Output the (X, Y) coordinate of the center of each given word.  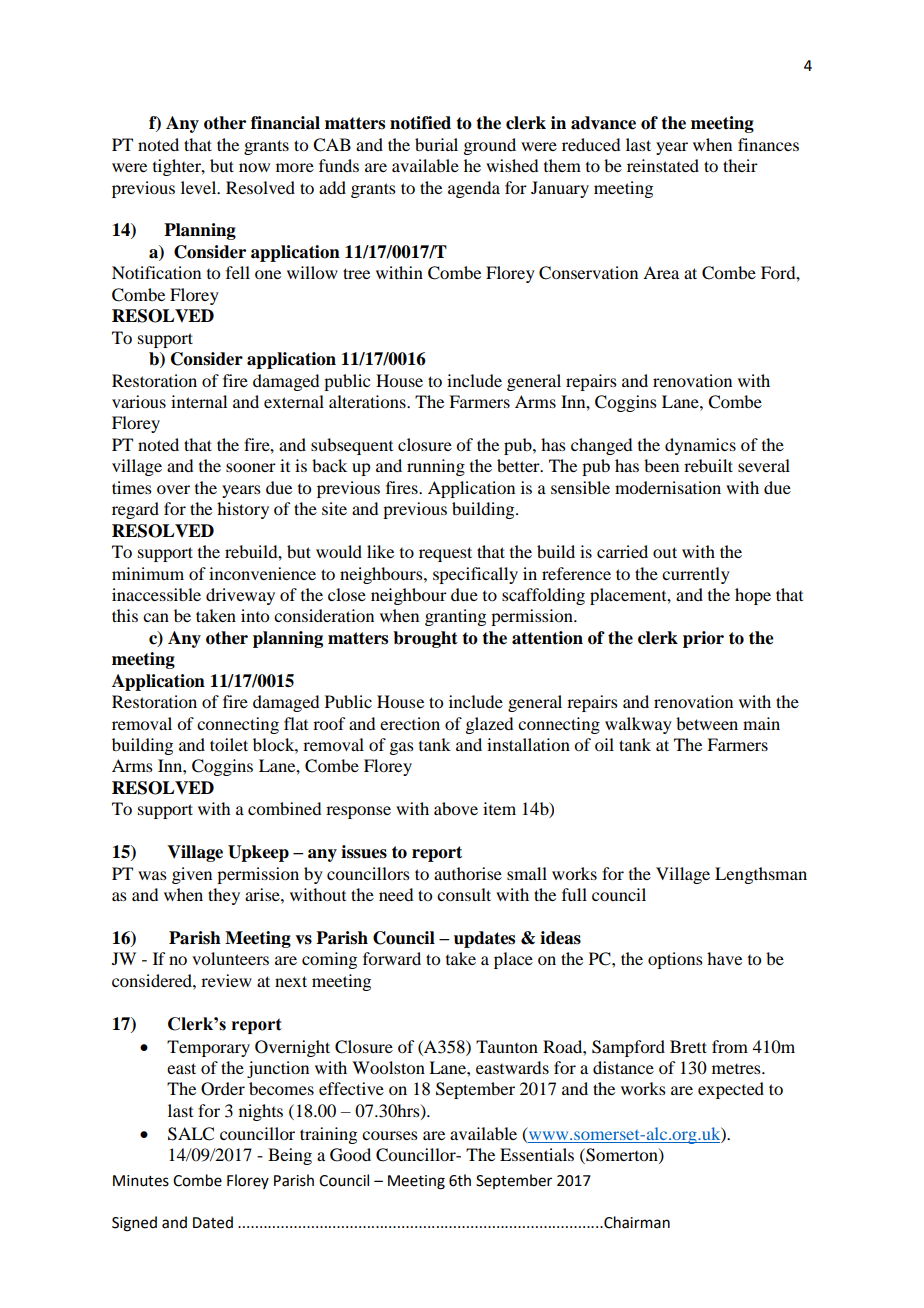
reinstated (663, 165)
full (574, 894)
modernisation (668, 487)
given (192, 875)
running (436, 467)
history (243, 510)
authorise (468, 873)
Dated (213, 1222)
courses (390, 1135)
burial (436, 144)
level (200, 187)
